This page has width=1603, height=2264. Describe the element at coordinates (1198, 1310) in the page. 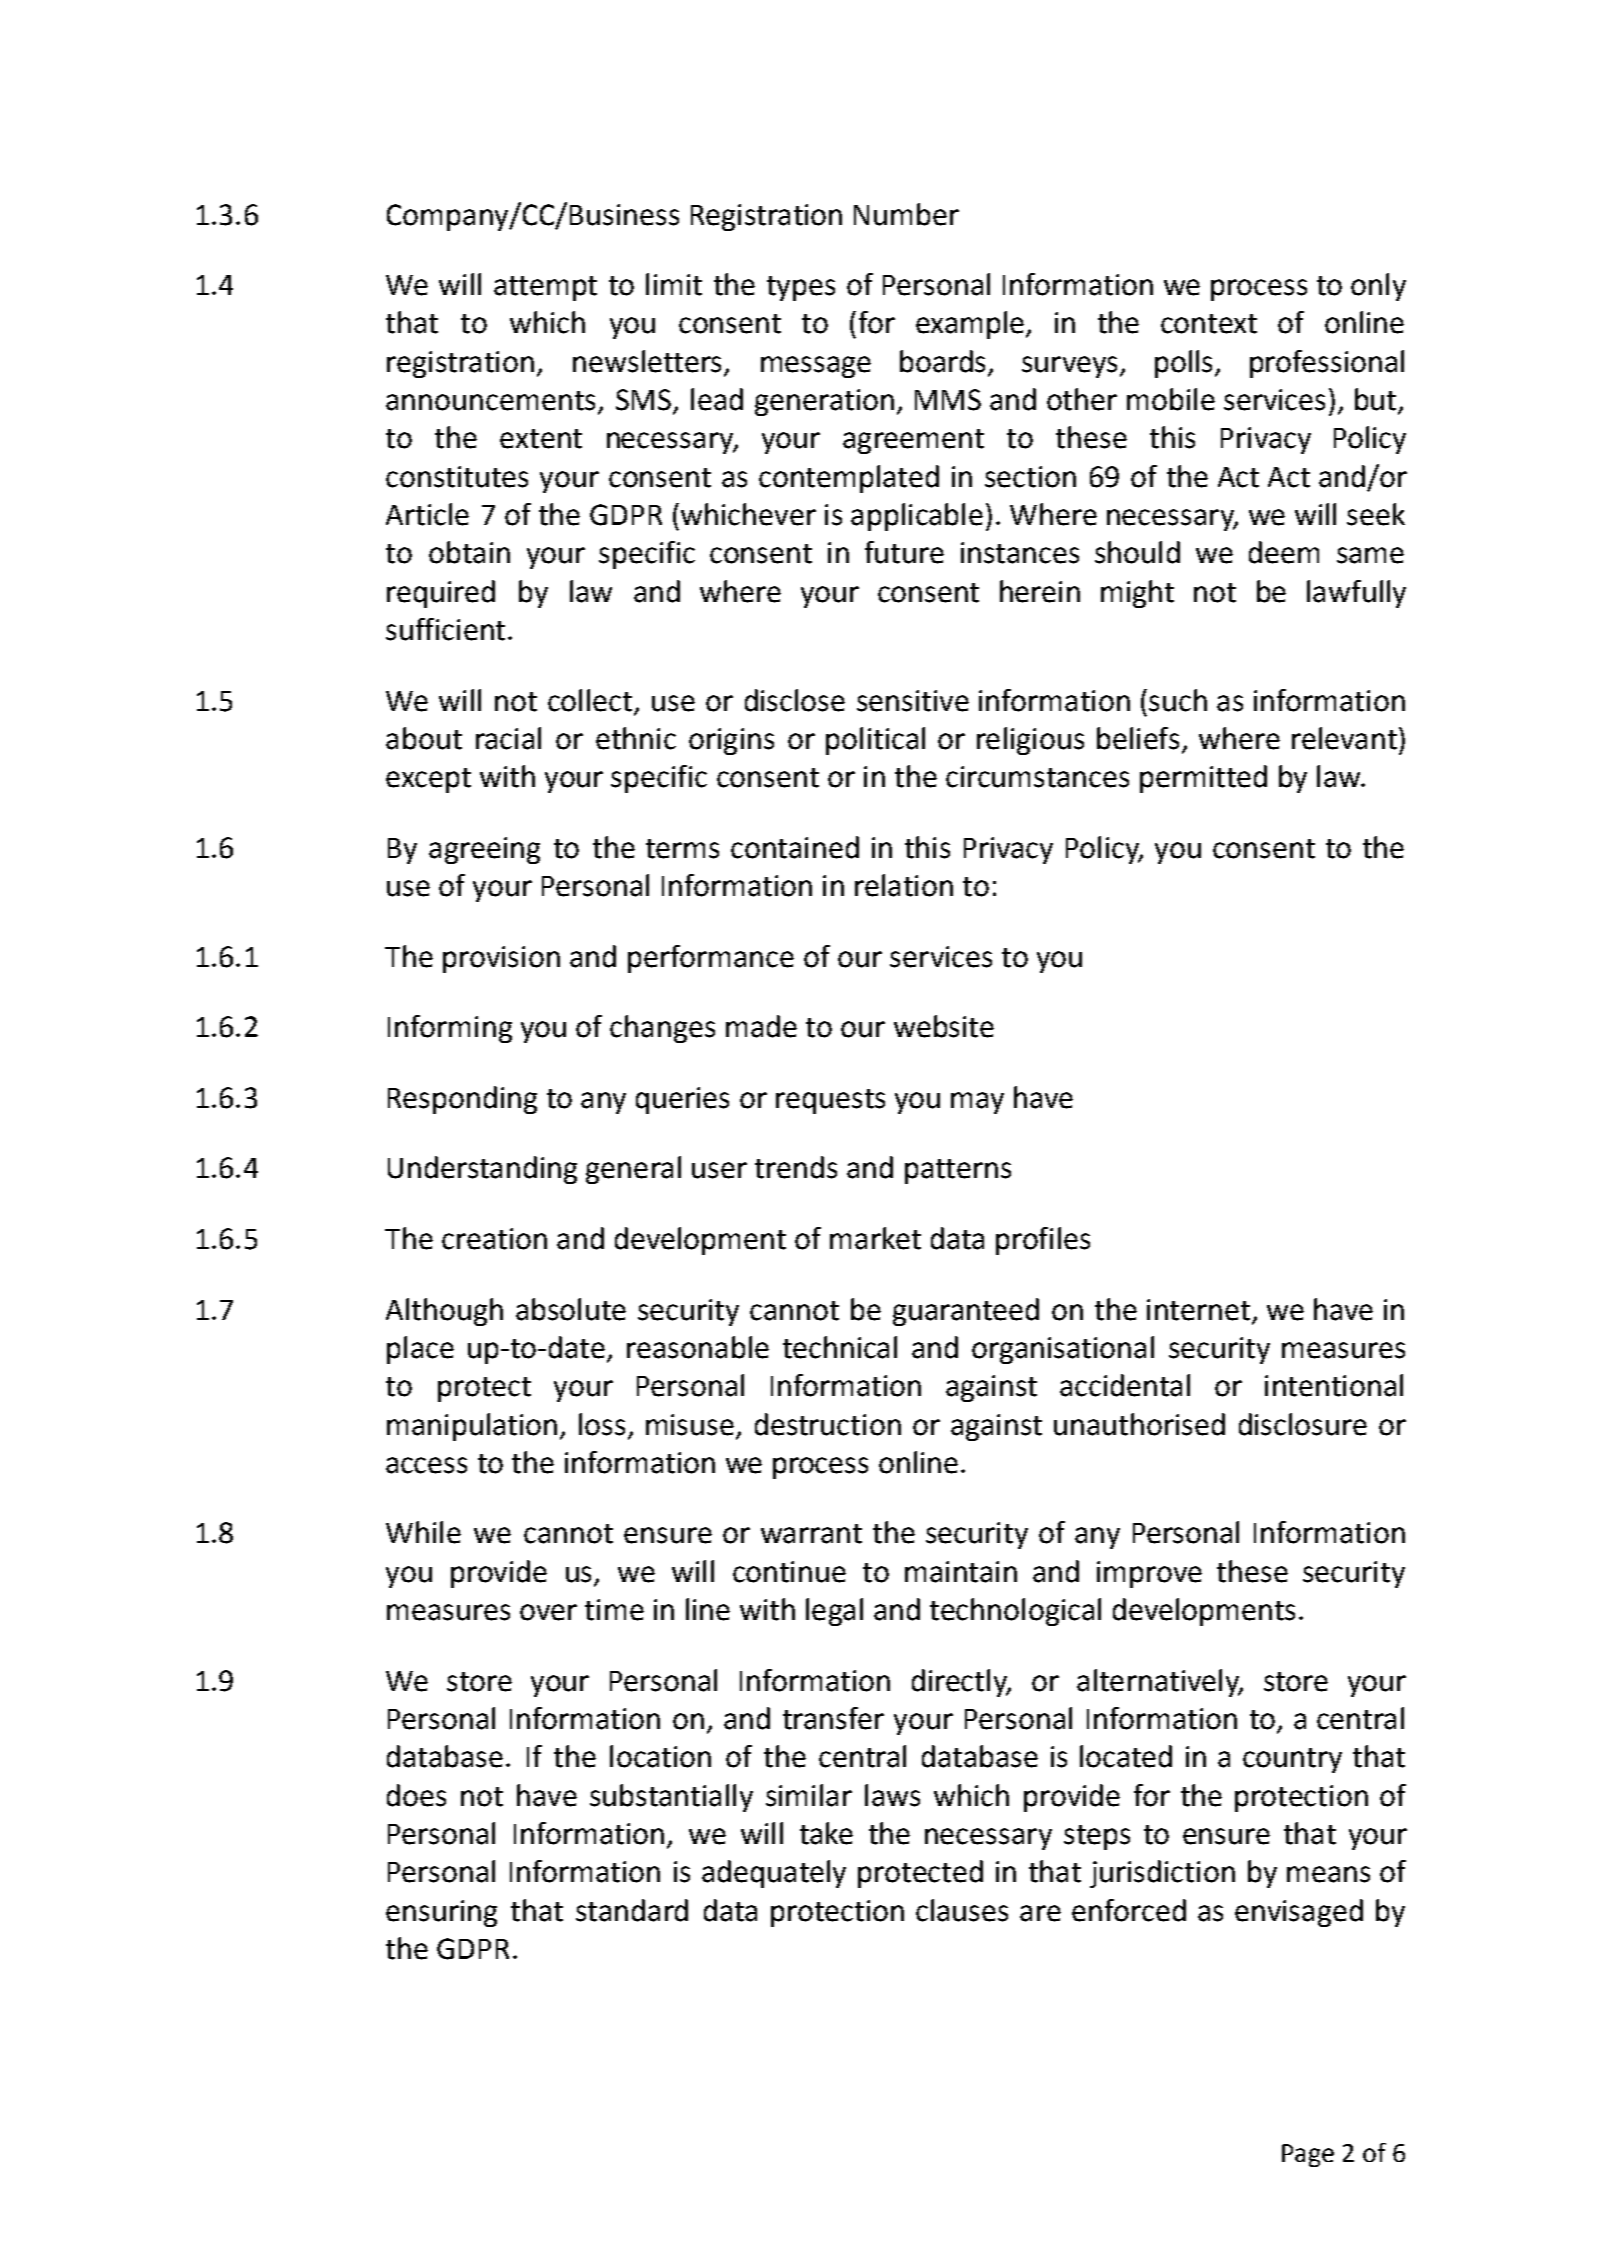

I see `internet` at that location.
